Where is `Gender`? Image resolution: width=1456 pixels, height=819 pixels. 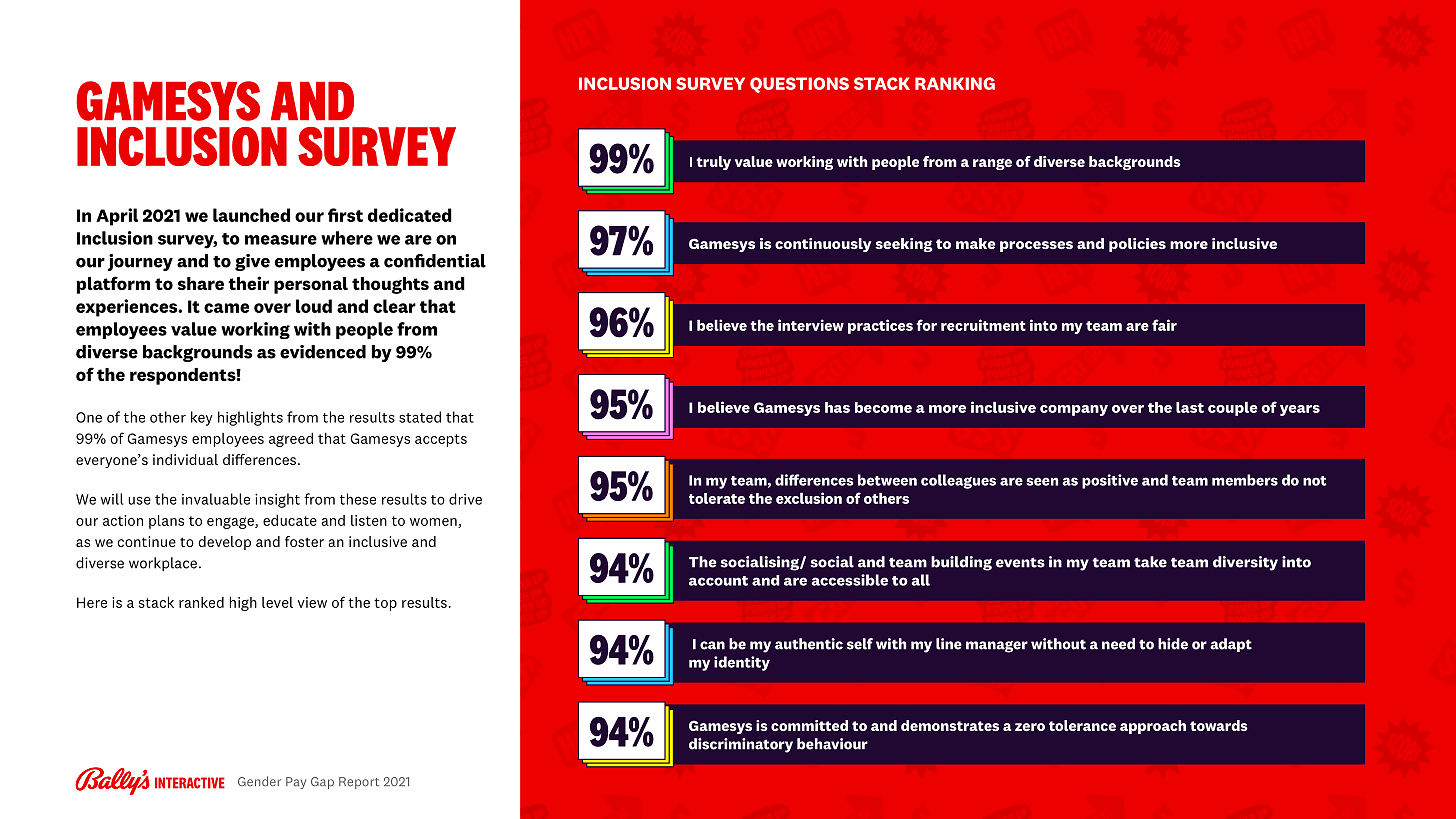 Gender is located at coordinates (259, 781).
